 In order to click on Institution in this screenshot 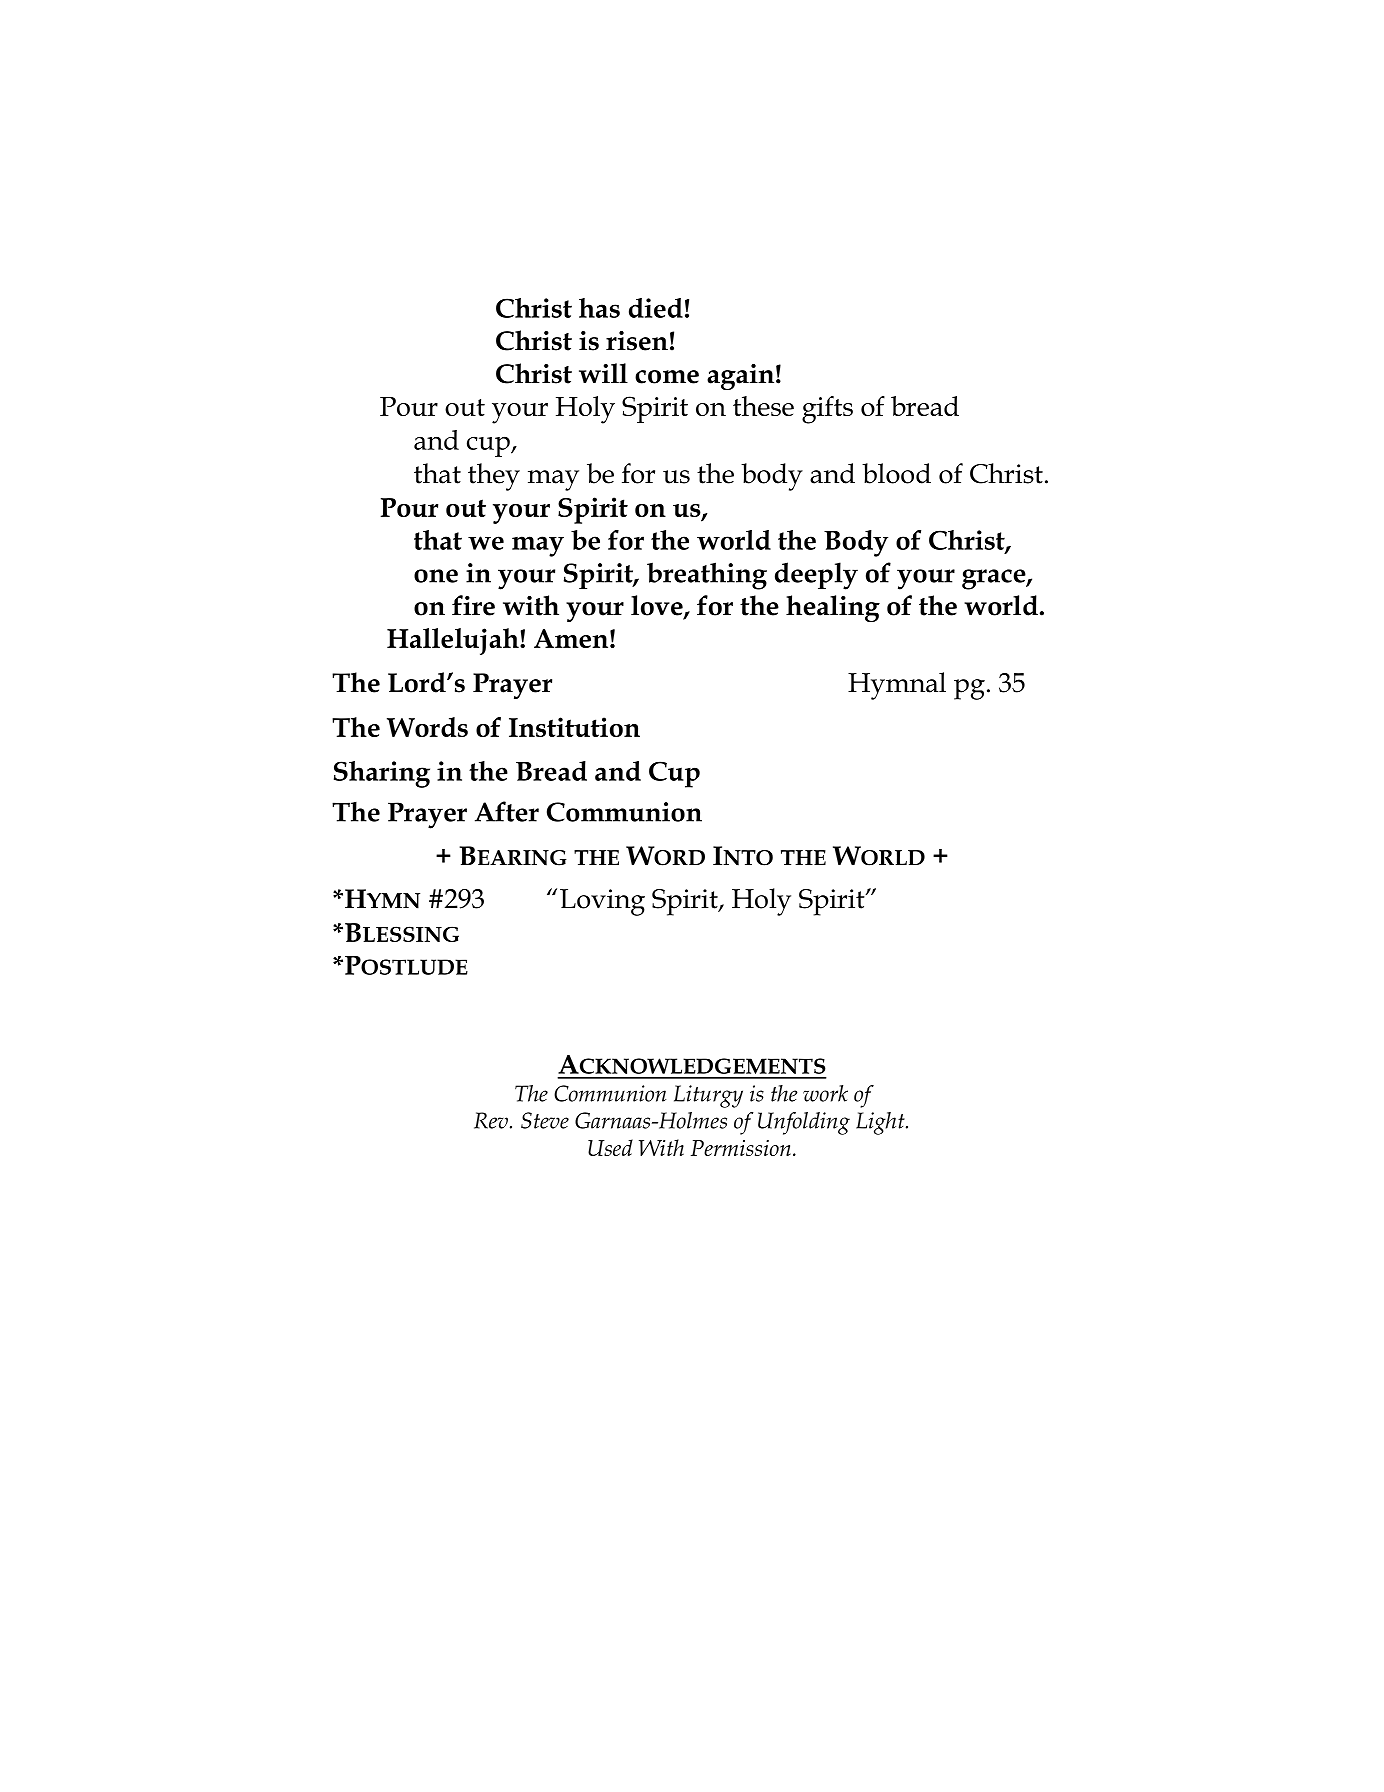, I will do `click(574, 727)`.
